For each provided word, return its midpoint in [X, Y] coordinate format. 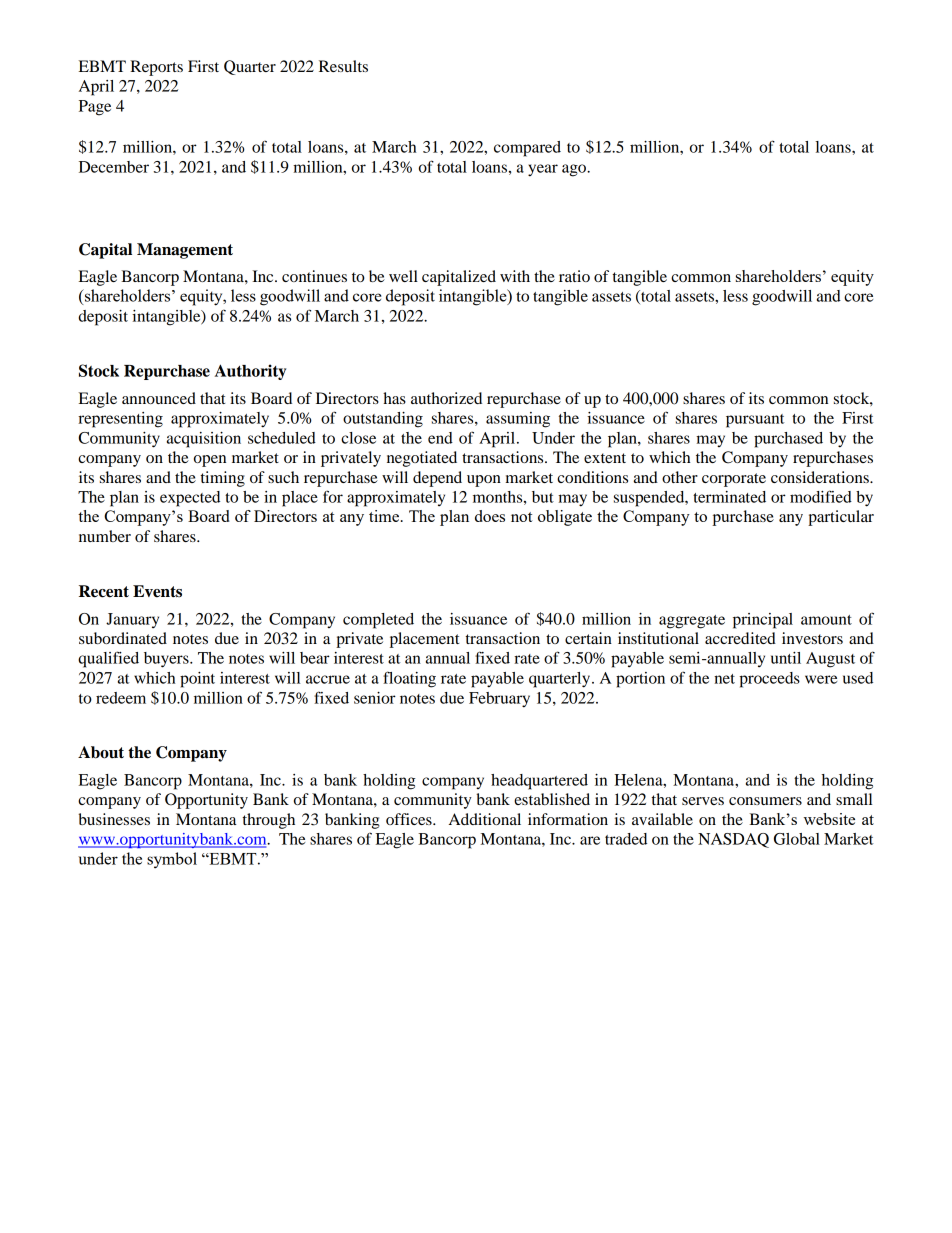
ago [575, 170]
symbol [172, 860]
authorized [446, 398]
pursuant [755, 421]
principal [763, 621]
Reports [156, 68]
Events [157, 591]
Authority [250, 372]
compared [527, 149]
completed [378, 621]
